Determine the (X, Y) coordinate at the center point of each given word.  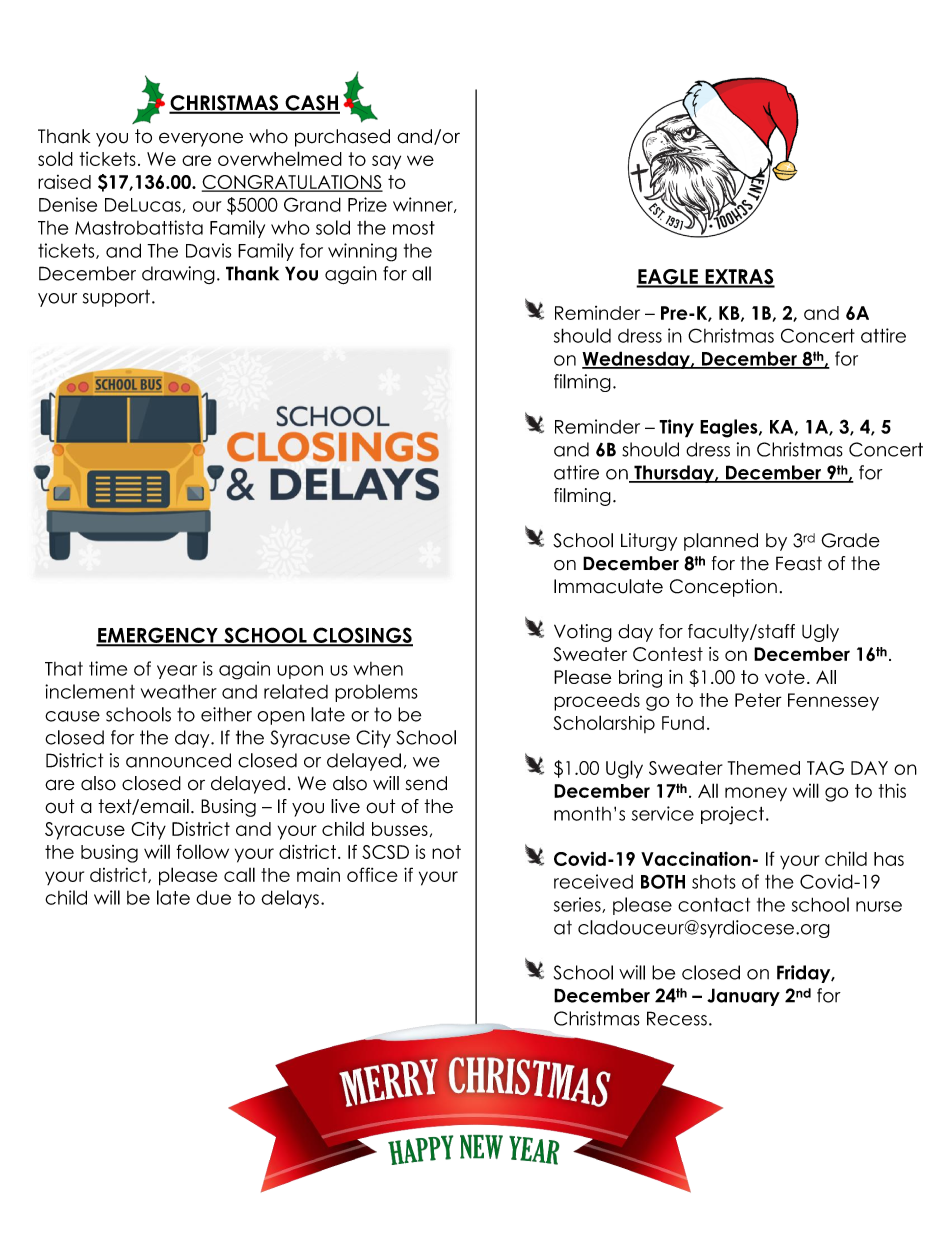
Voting (583, 633)
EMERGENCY (158, 636)
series (578, 905)
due (213, 897)
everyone (201, 139)
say (386, 162)
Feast (799, 563)
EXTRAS (739, 278)
